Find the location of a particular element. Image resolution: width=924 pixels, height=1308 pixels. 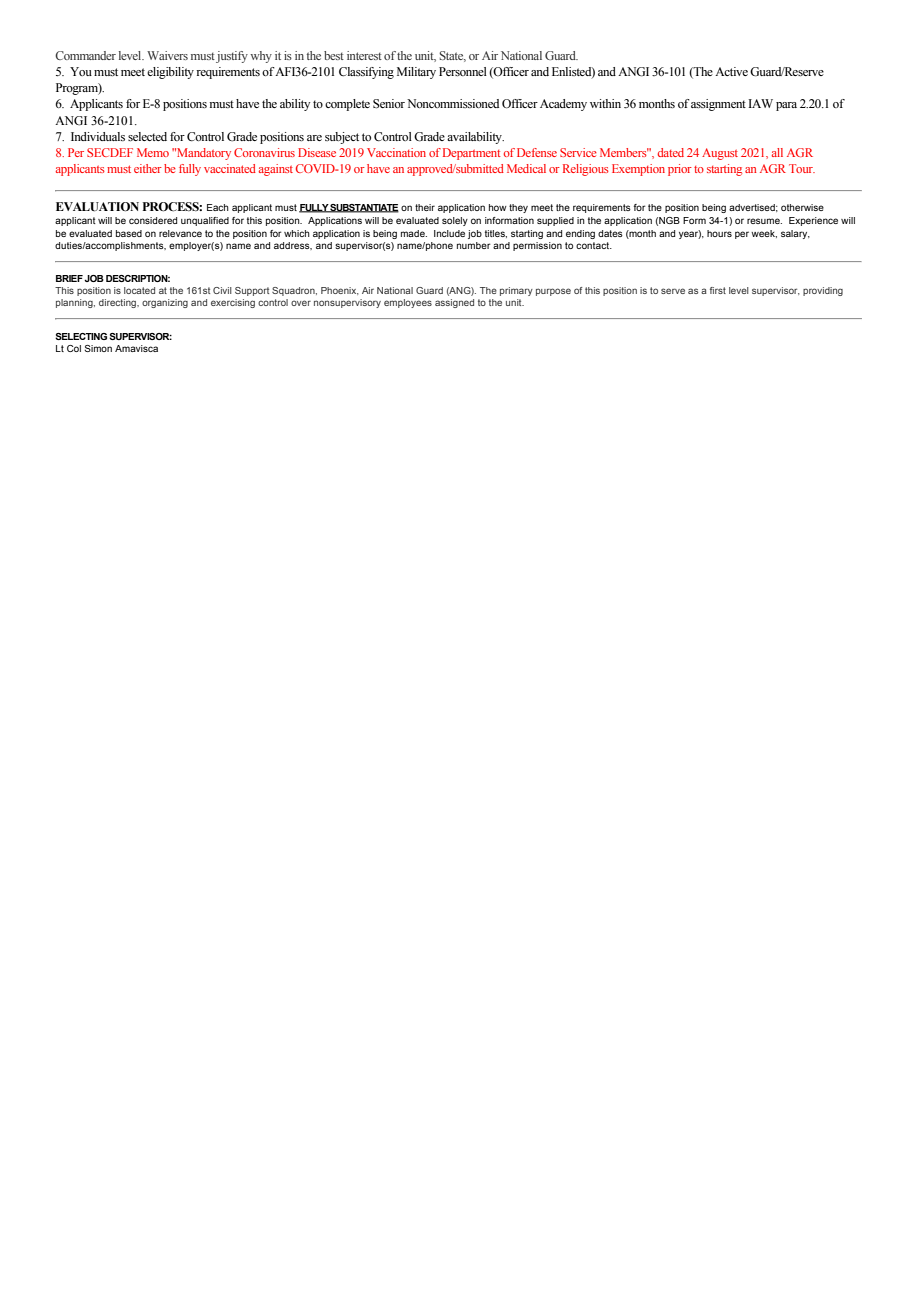

Active is located at coordinates (731, 71).
